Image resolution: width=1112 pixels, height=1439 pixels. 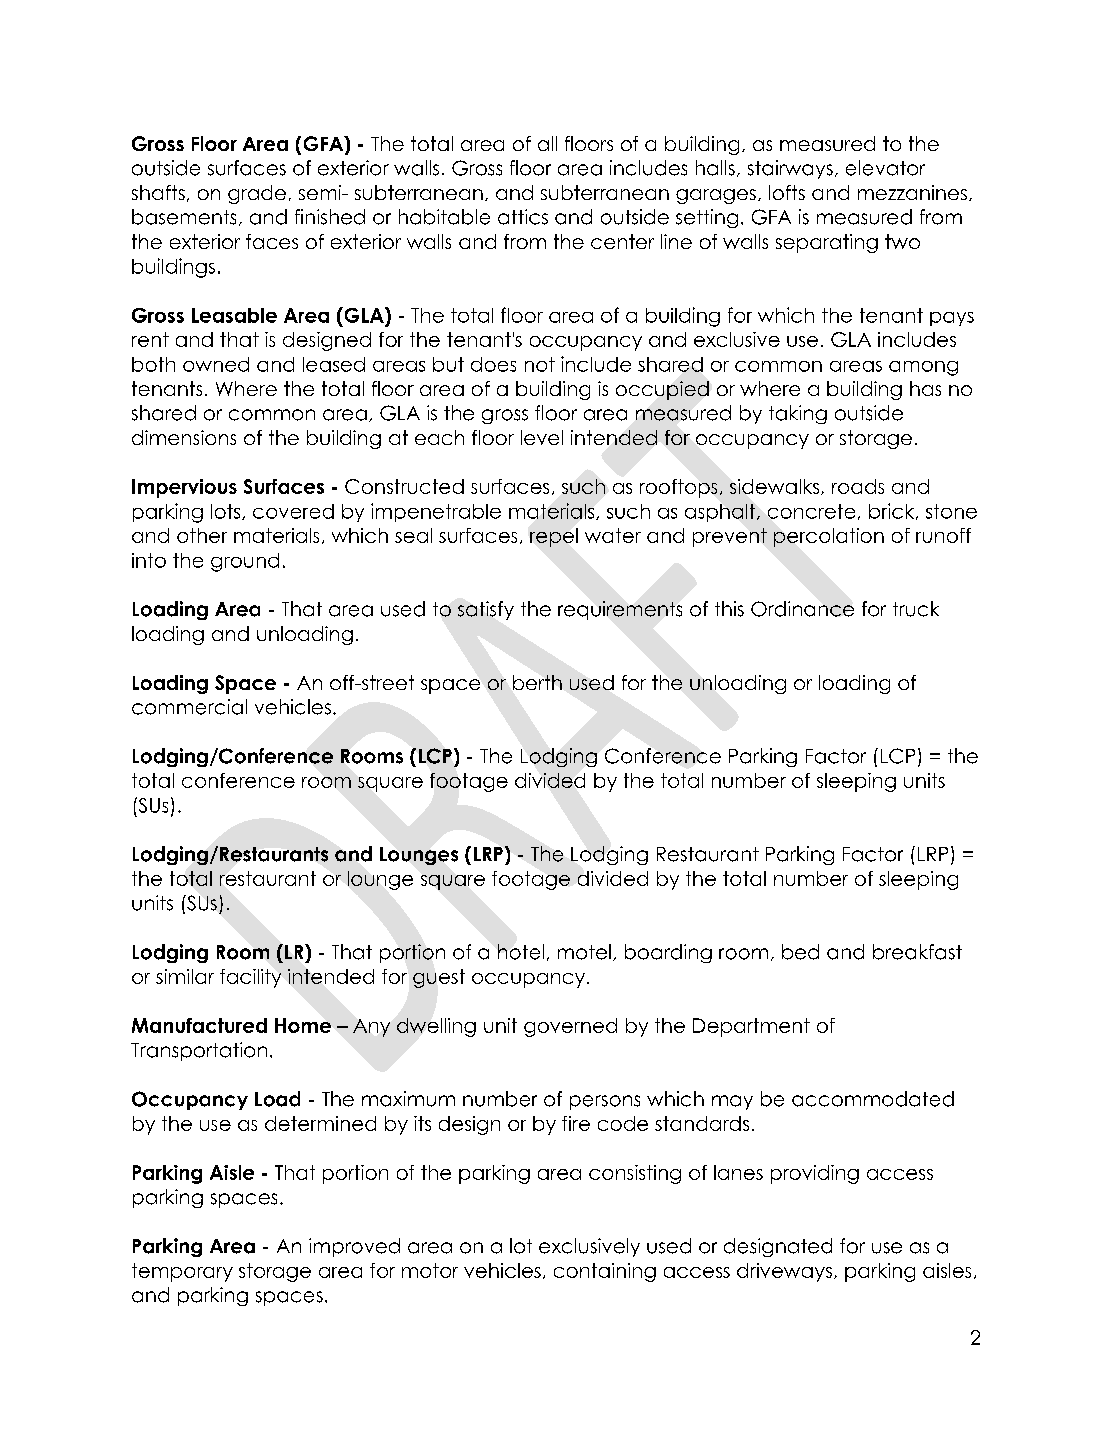 What do you see at coordinates (800, 952) in the page?
I see `bed` at bounding box center [800, 952].
